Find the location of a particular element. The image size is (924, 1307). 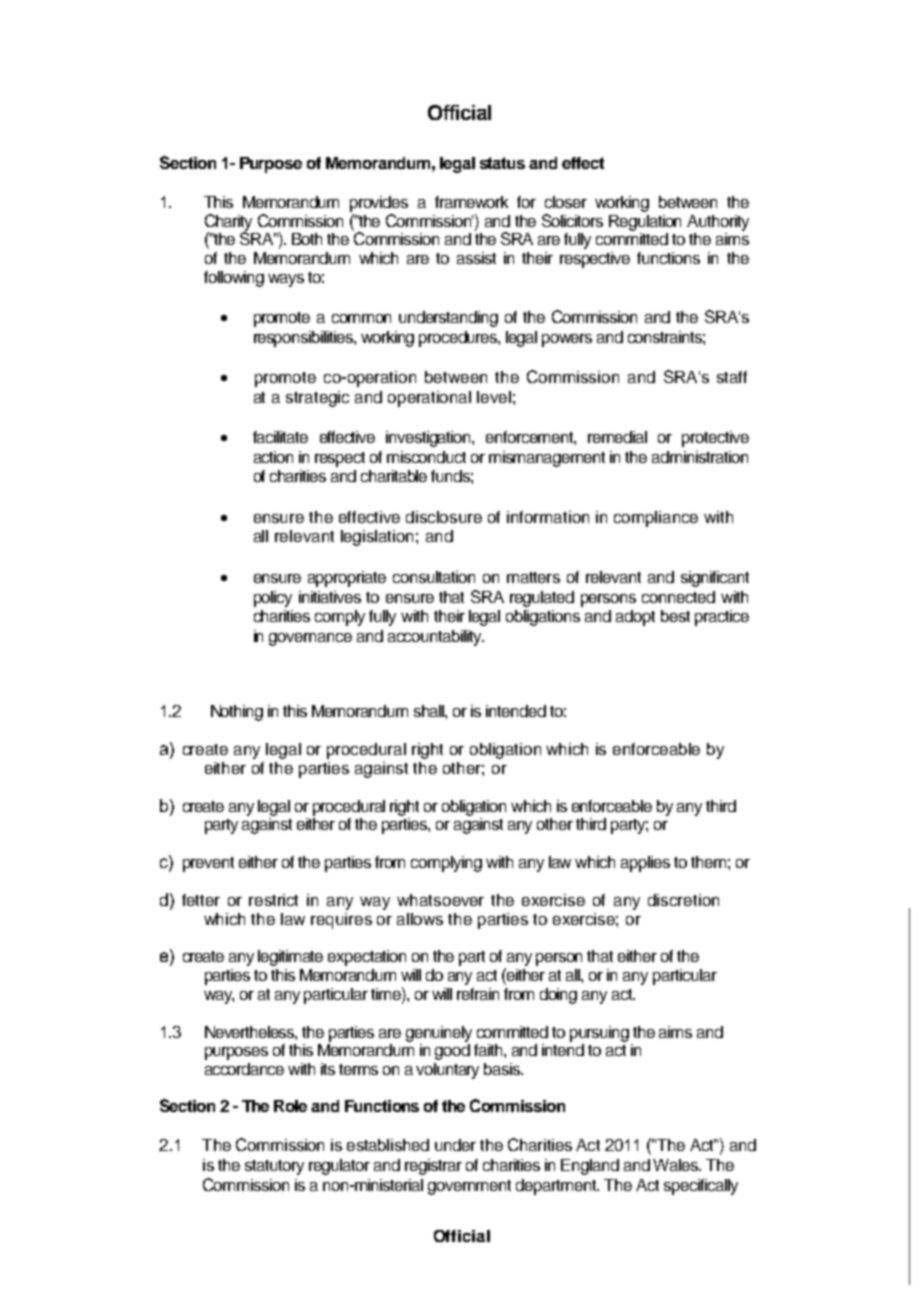

statutory is located at coordinates (274, 1167).
